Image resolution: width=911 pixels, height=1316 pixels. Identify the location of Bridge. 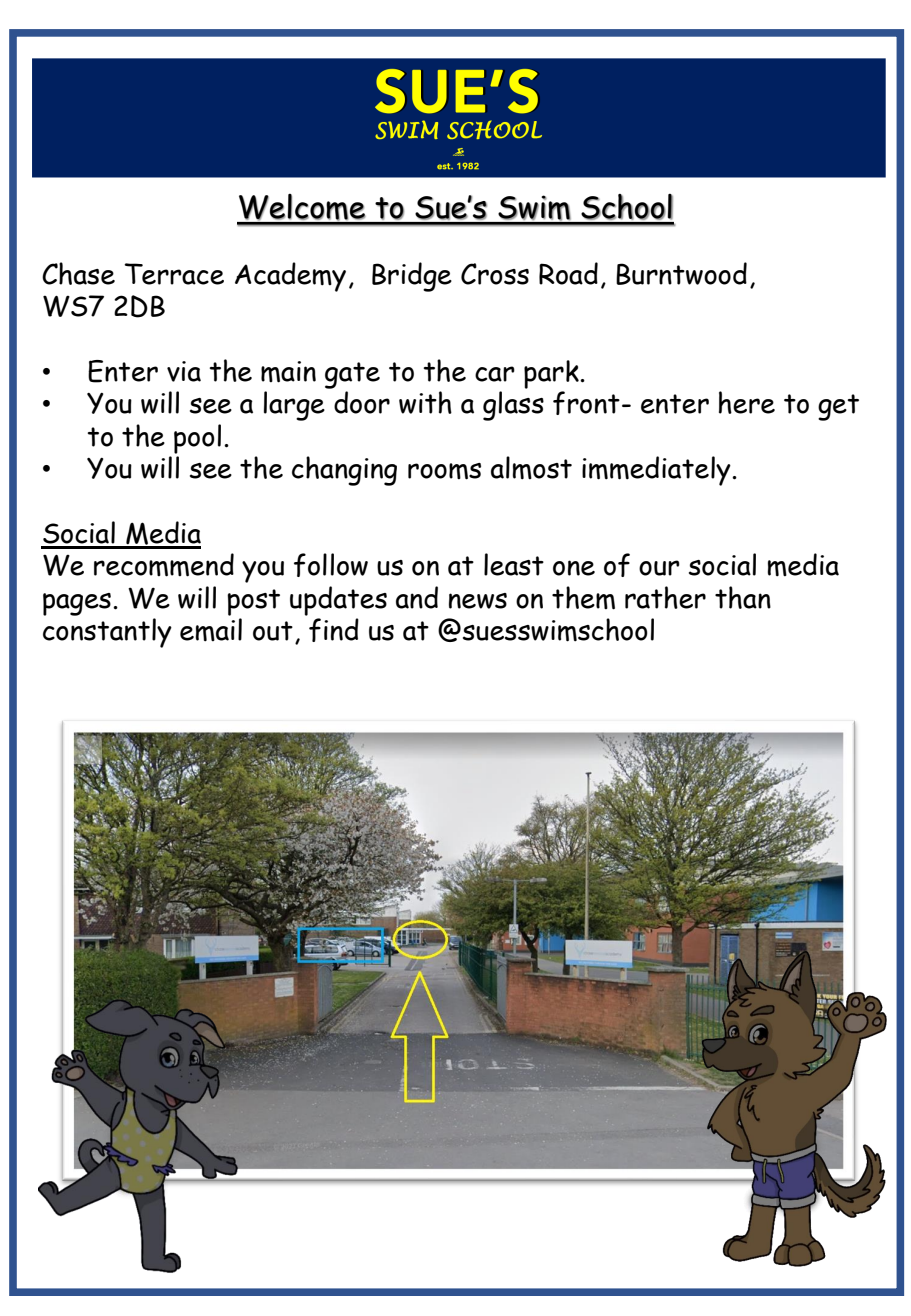
(412, 277).
